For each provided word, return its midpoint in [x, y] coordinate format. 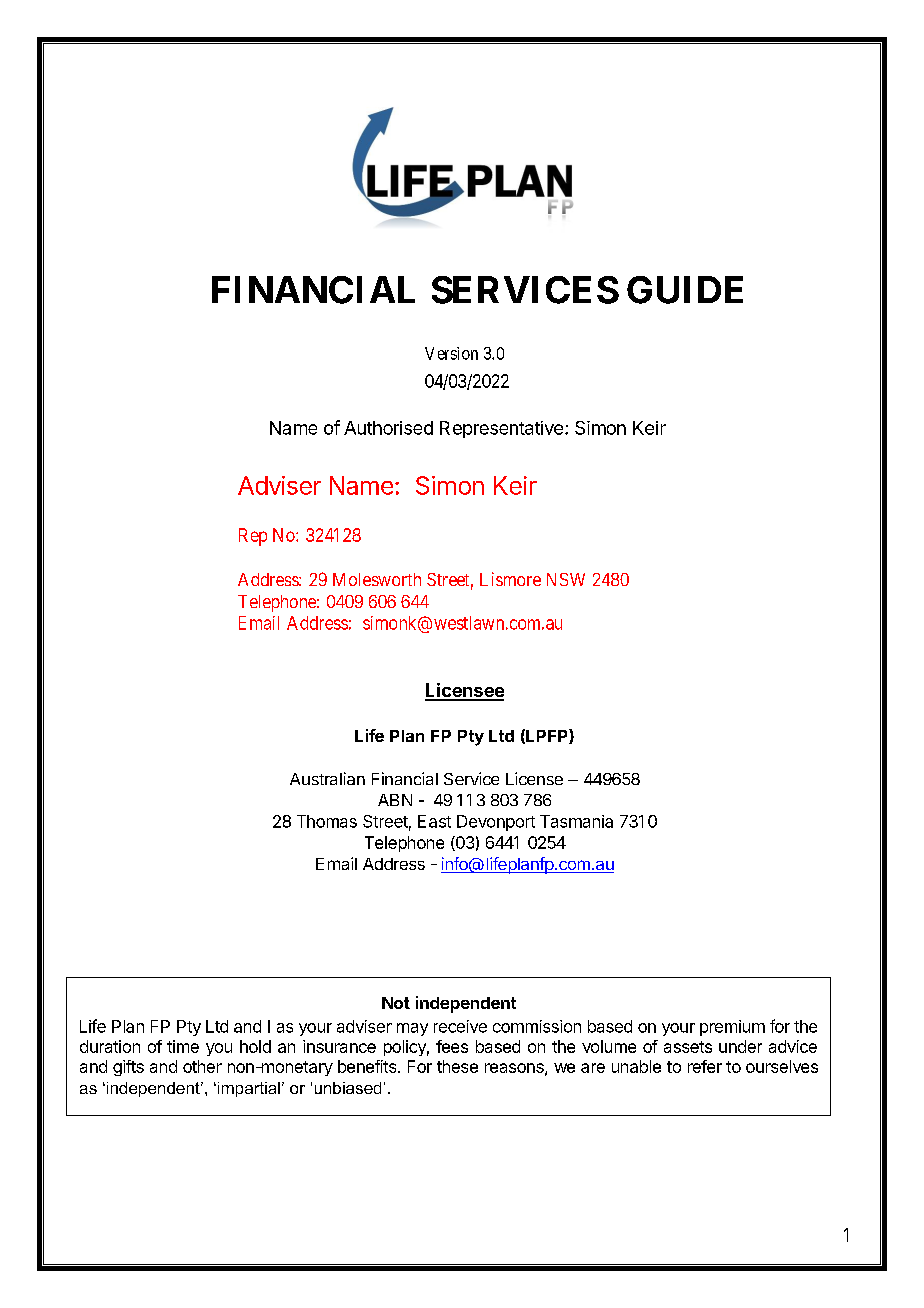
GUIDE [685, 290]
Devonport [496, 823]
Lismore [510, 579]
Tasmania [576, 821]
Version [451, 353]
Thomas [327, 821]
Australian [327, 778]
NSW [566, 579]
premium [732, 1028]
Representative [501, 429]
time [183, 1046]
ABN [395, 800]
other [202, 1066]
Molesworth [377, 579]
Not [396, 1003]
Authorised [388, 428]
